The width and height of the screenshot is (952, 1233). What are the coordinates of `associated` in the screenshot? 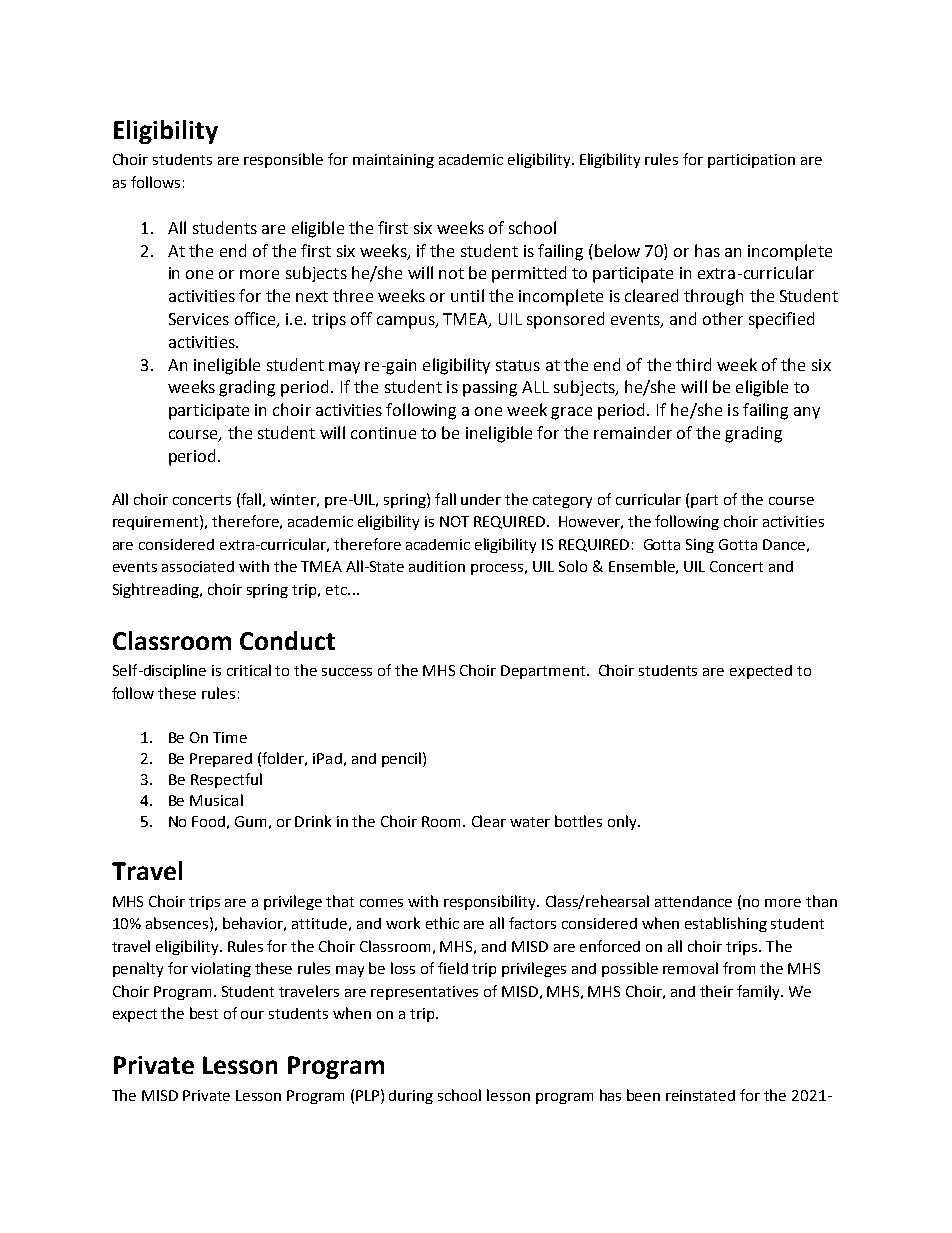 It's located at (198, 566).
